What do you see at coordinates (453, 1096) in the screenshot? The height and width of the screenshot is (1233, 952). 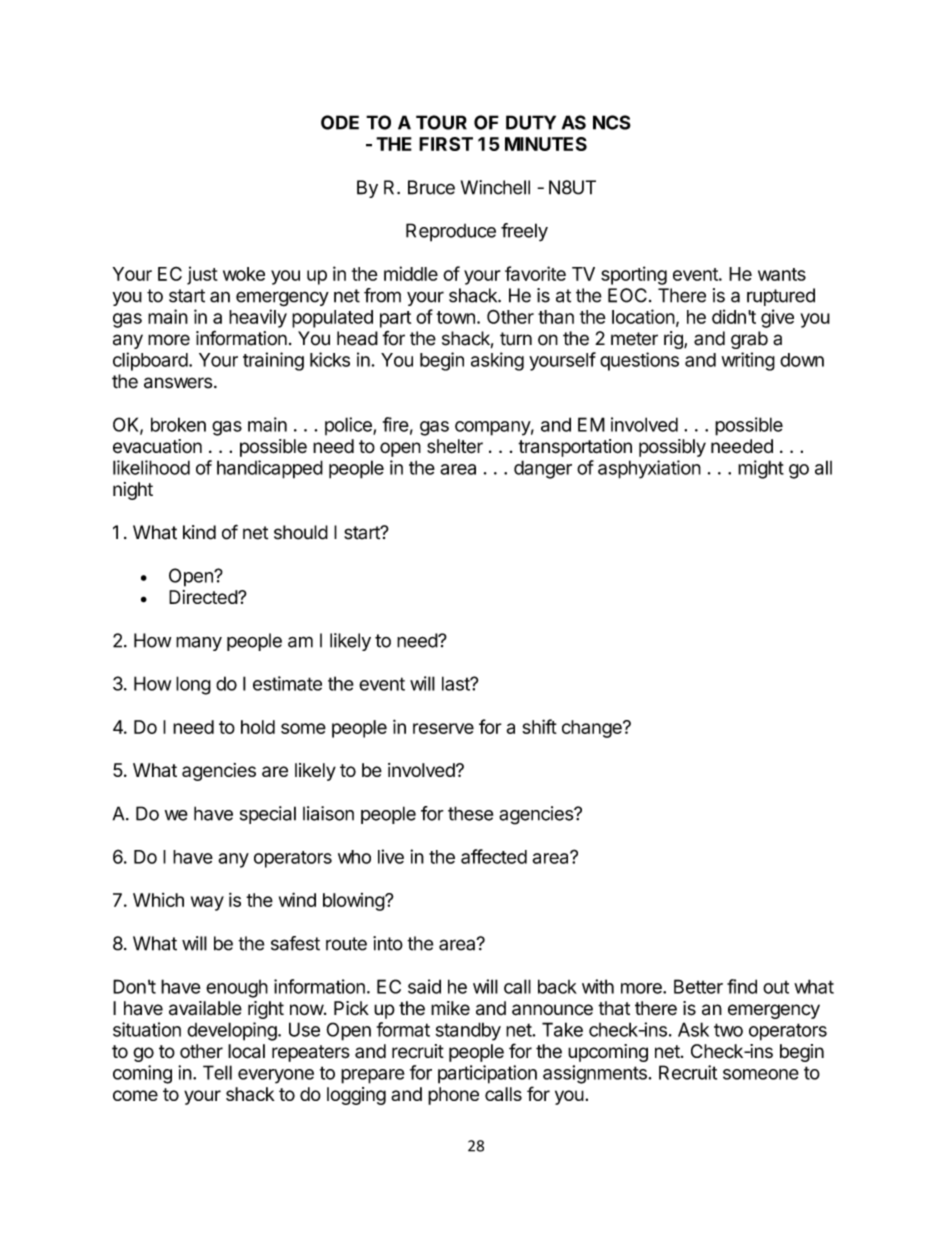 I see `phone` at bounding box center [453, 1096].
